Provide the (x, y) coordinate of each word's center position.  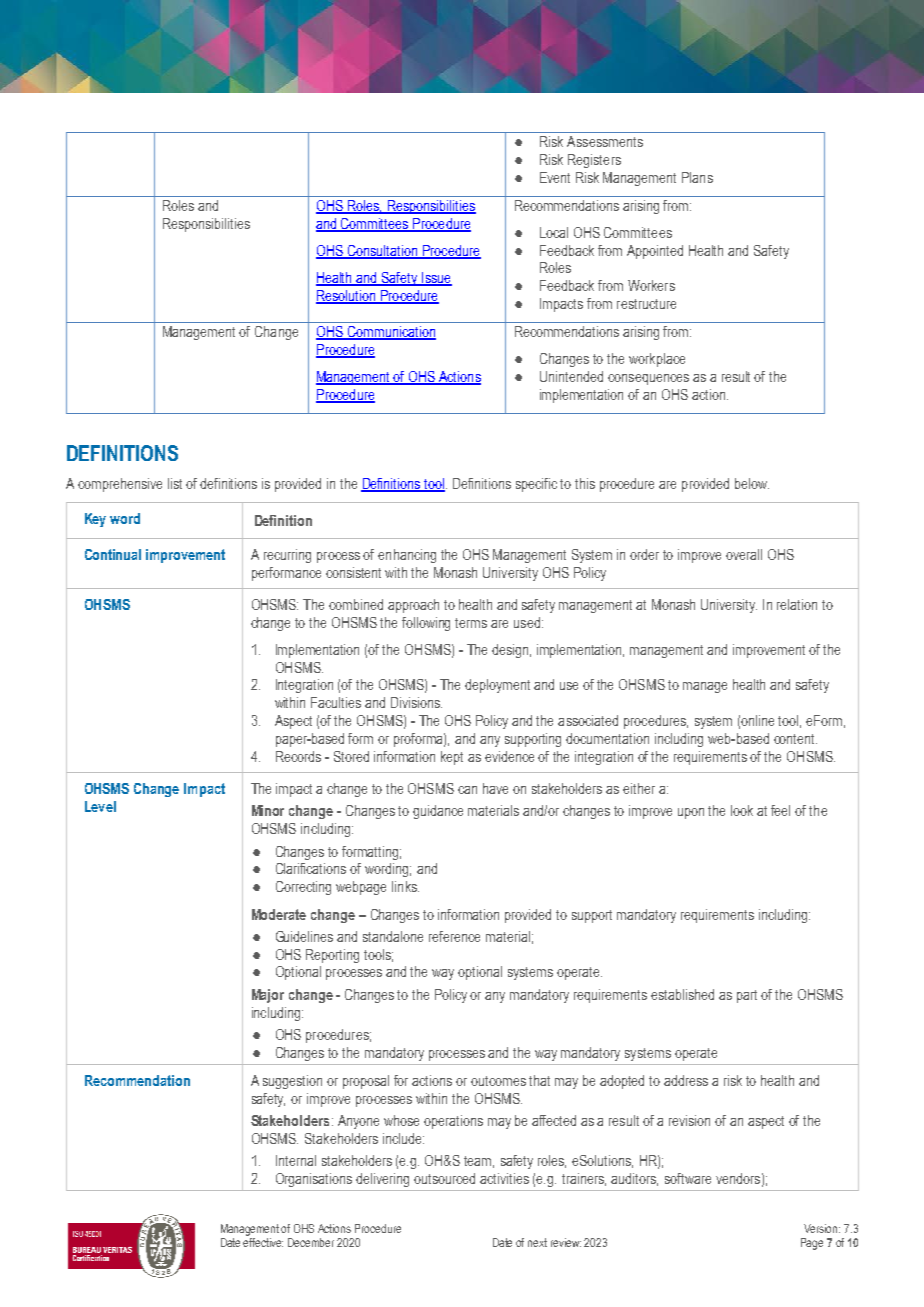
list (175, 483)
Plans (697, 177)
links (405, 886)
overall (744, 554)
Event (555, 177)
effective (263, 1241)
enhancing (407, 556)
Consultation (382, 251)
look (742, 810)
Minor (268, 810)
